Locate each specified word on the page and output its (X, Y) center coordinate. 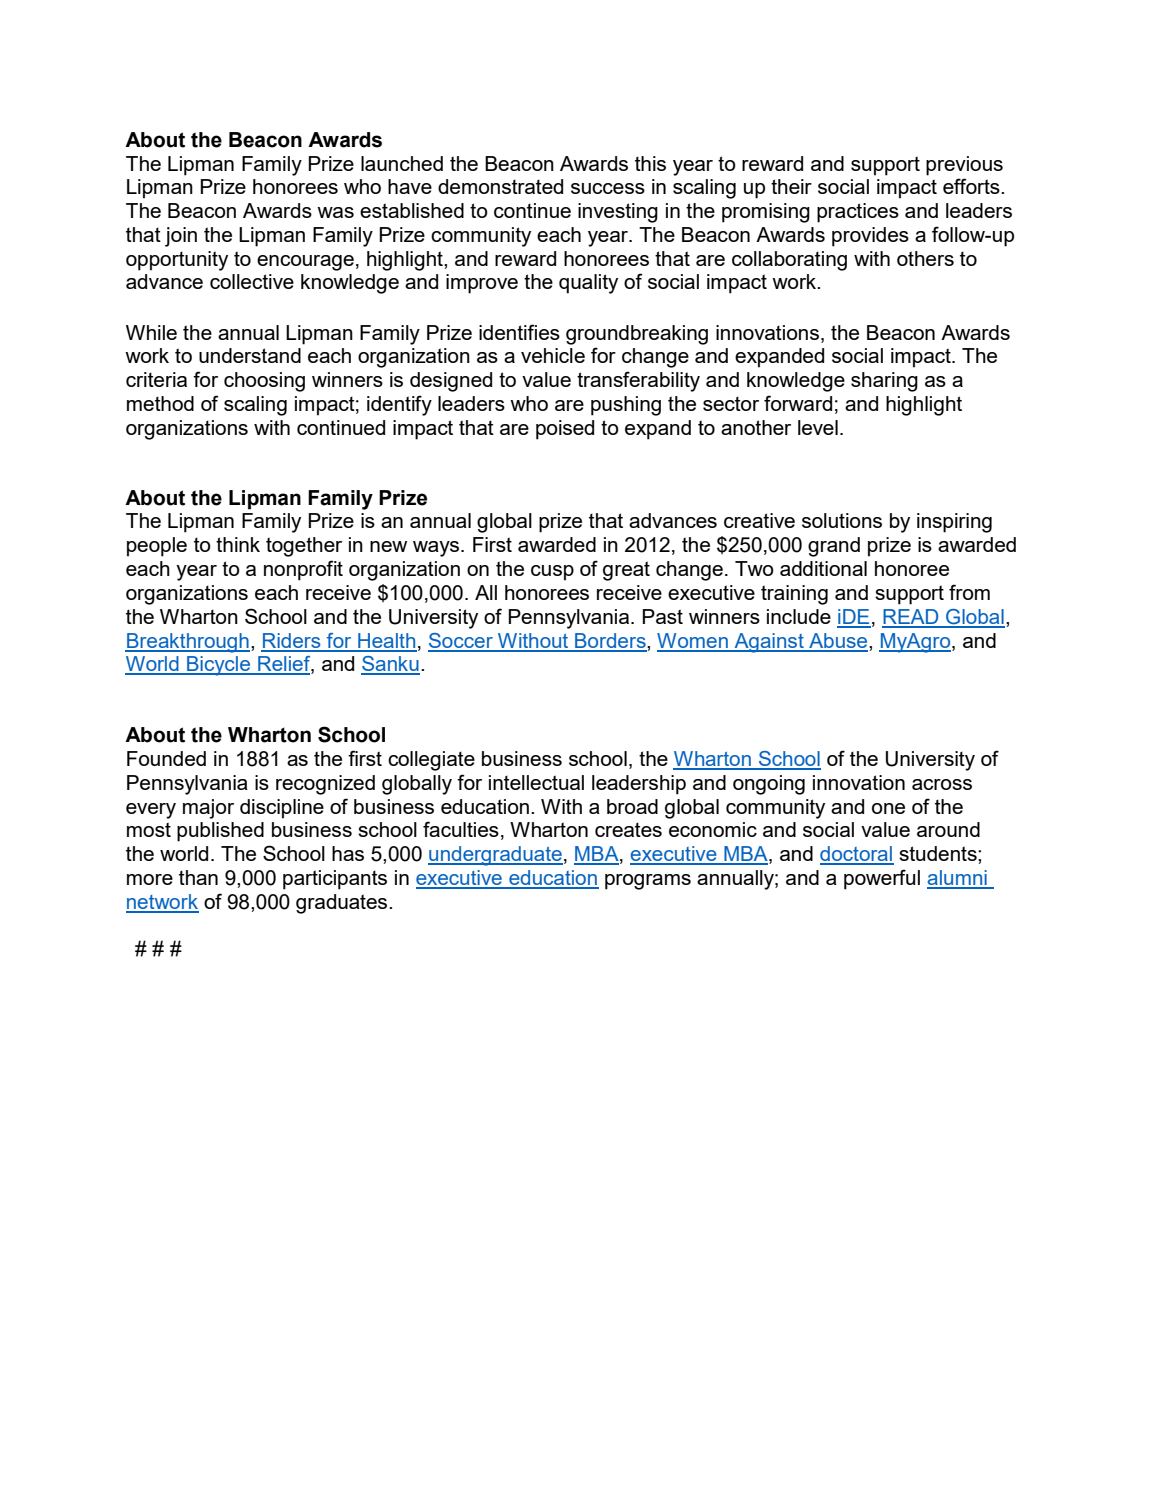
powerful (882, 879)
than (198, 877)
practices (858, 213)
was (335, 212)
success (608, 188)
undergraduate (495, 856)
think (238, 544)
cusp (552, 573)
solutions (842, 520)
